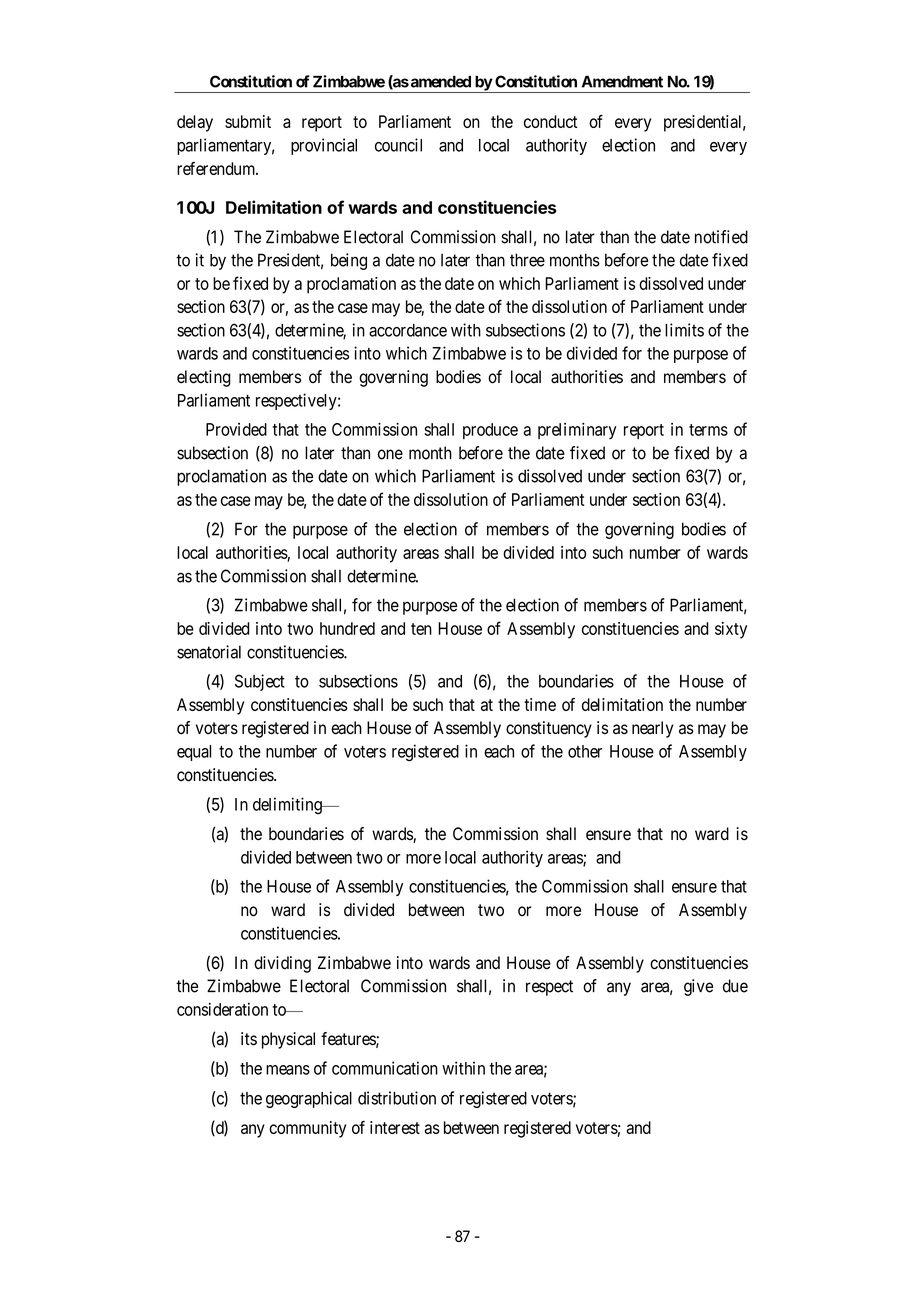 Image resolution: width=924 pixels, height=1308 pixels. I want to click on council, so click(398, 145).
